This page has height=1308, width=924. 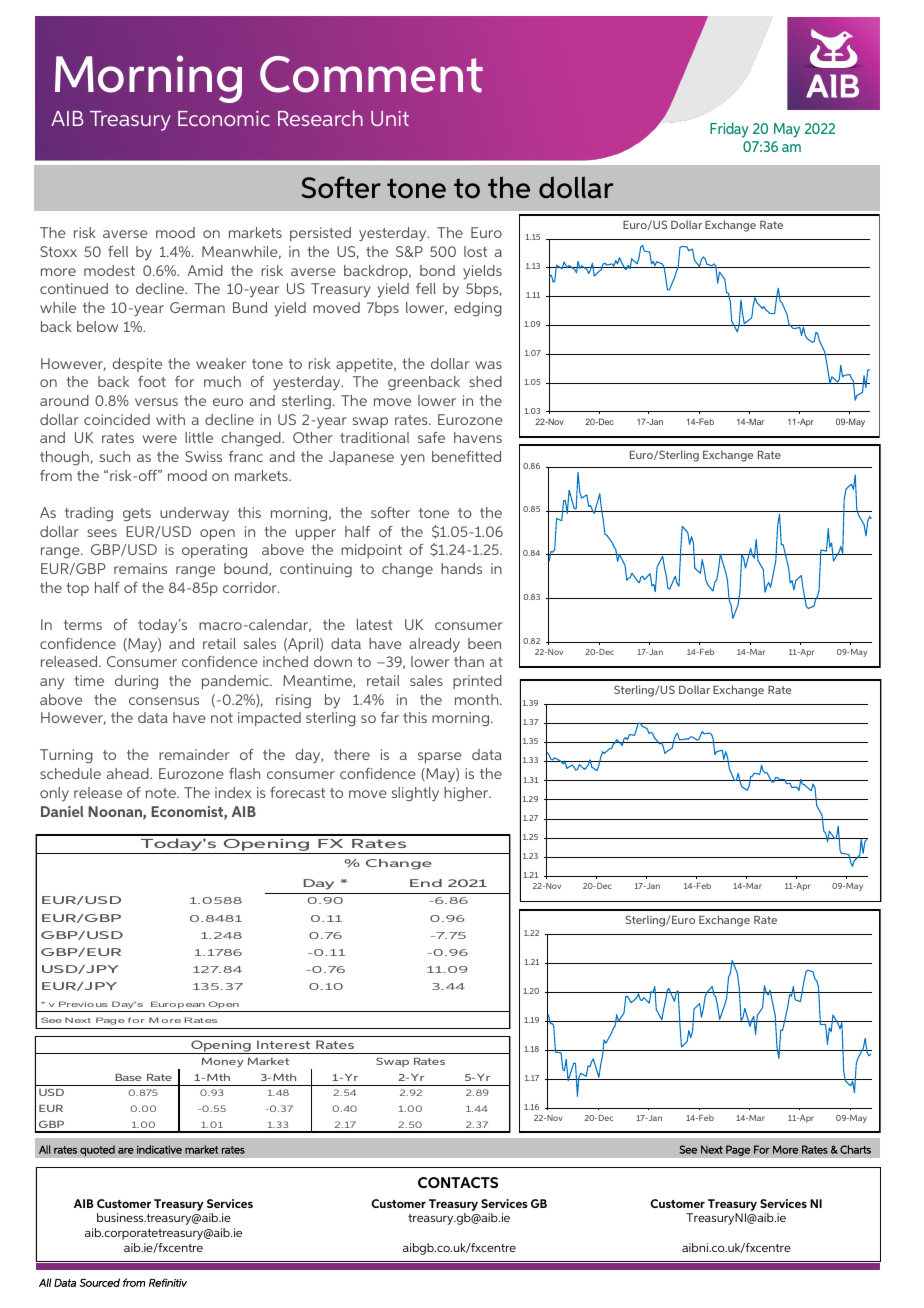 What do you see at coordinates (390, 118) in the page?
I see `Unit` at bounding box center [390, 118].
